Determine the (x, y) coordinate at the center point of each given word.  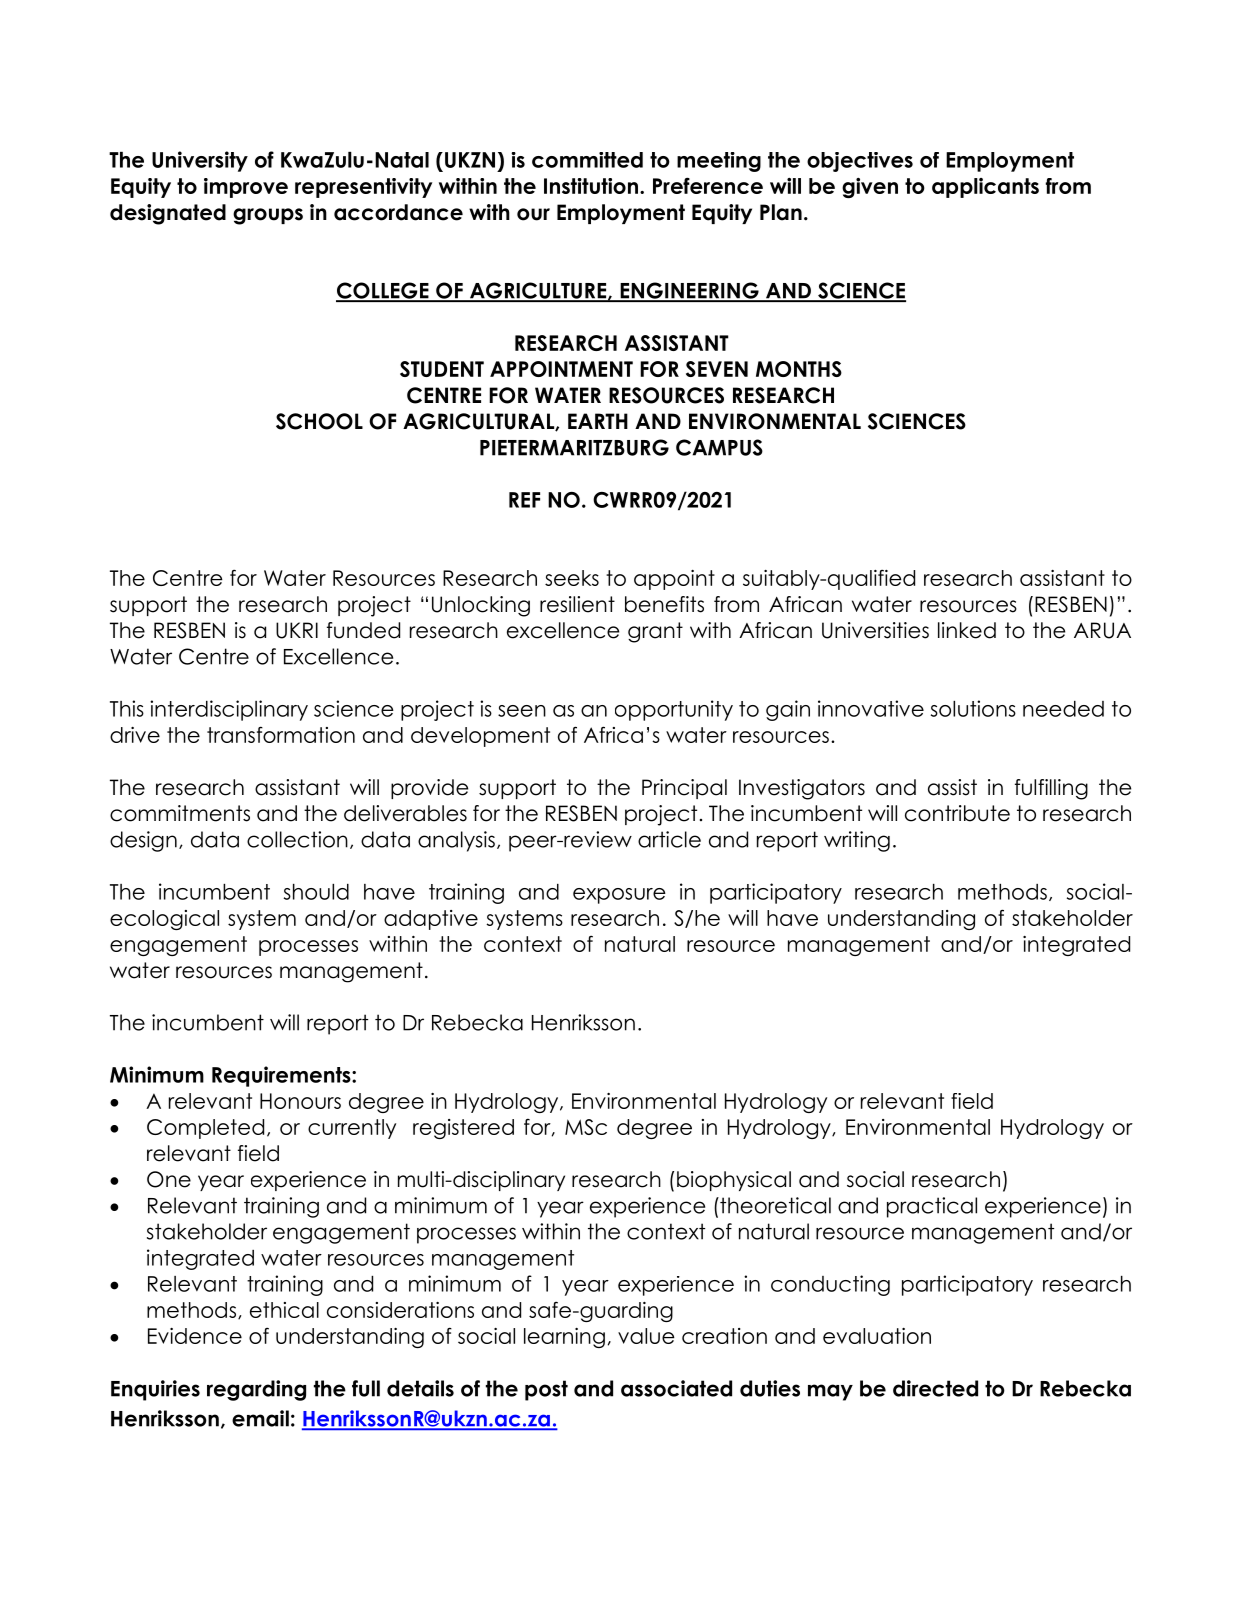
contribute (957, 813)
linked (967, 630)
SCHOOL (319, 421)
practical (932, 1207)
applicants (985, 188)
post (546, 1390)
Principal (684, 789)
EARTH (598, 421)
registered (463, 1129)
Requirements (282, 1076)
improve (246, 188)
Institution (591, 186)
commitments (180, 813)
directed (935, 1388)
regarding (256, 1390)
